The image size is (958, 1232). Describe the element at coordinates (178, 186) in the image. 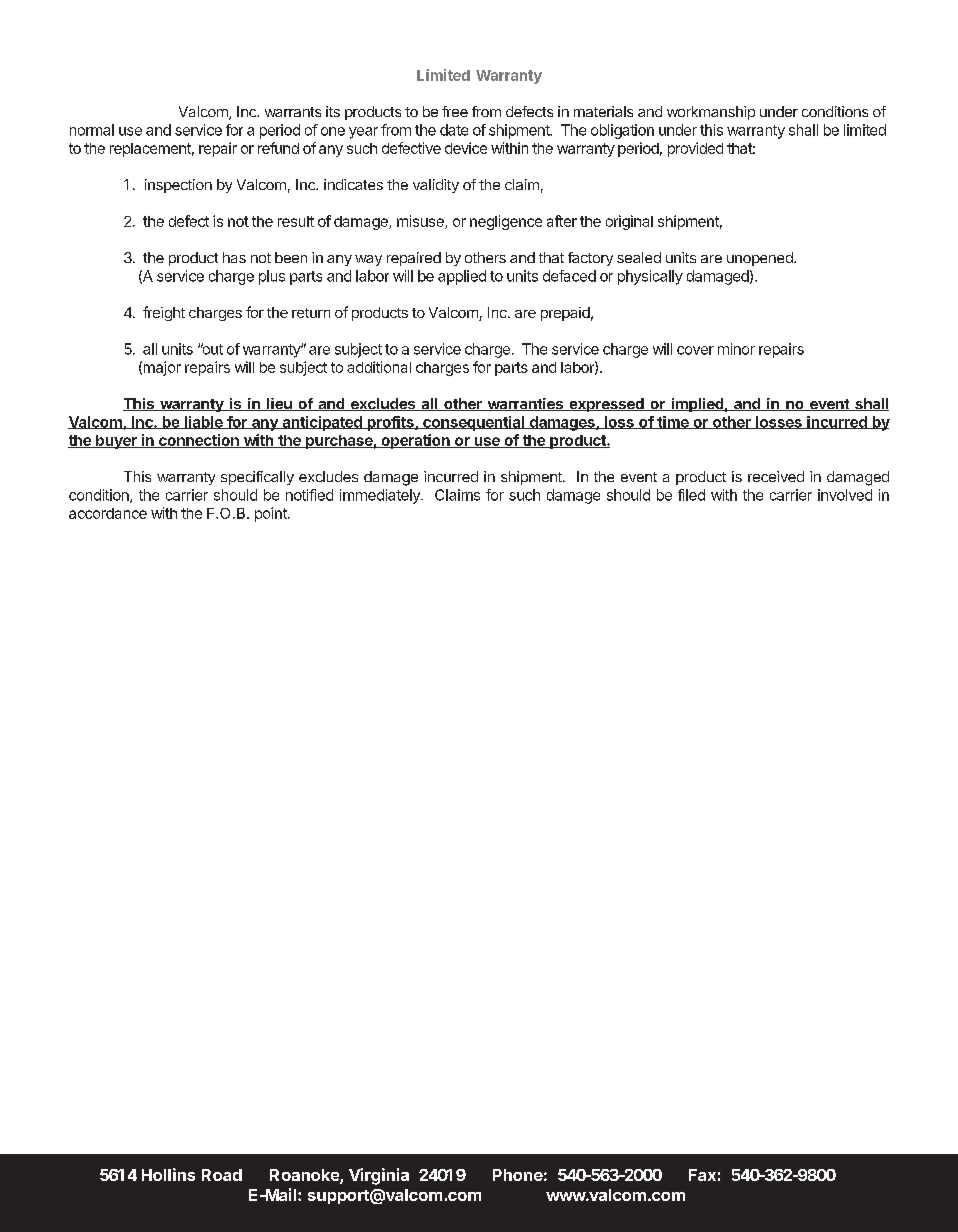

I see `inspection` at that location.
